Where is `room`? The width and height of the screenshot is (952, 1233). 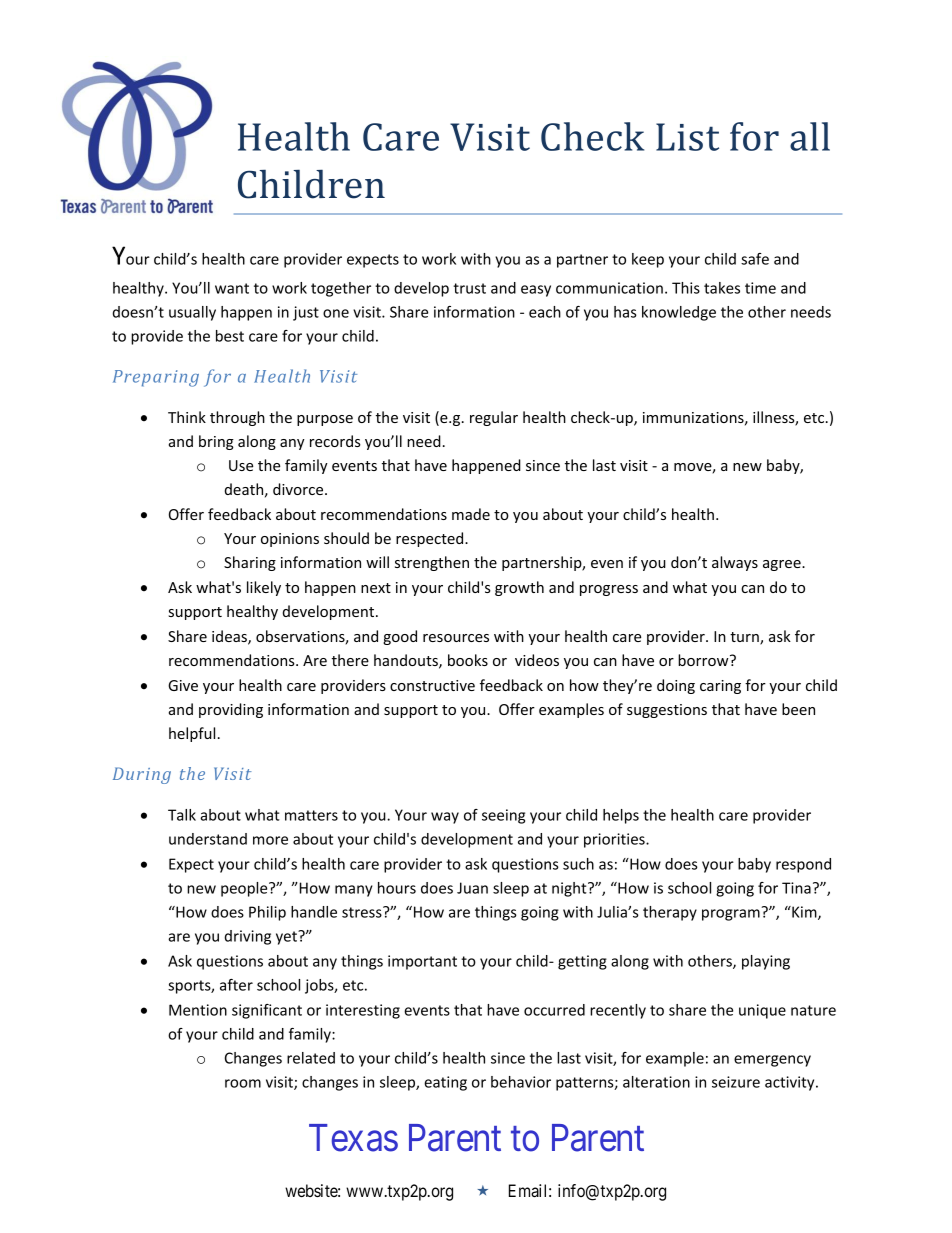
room is located at coordinates (243, 1083).
